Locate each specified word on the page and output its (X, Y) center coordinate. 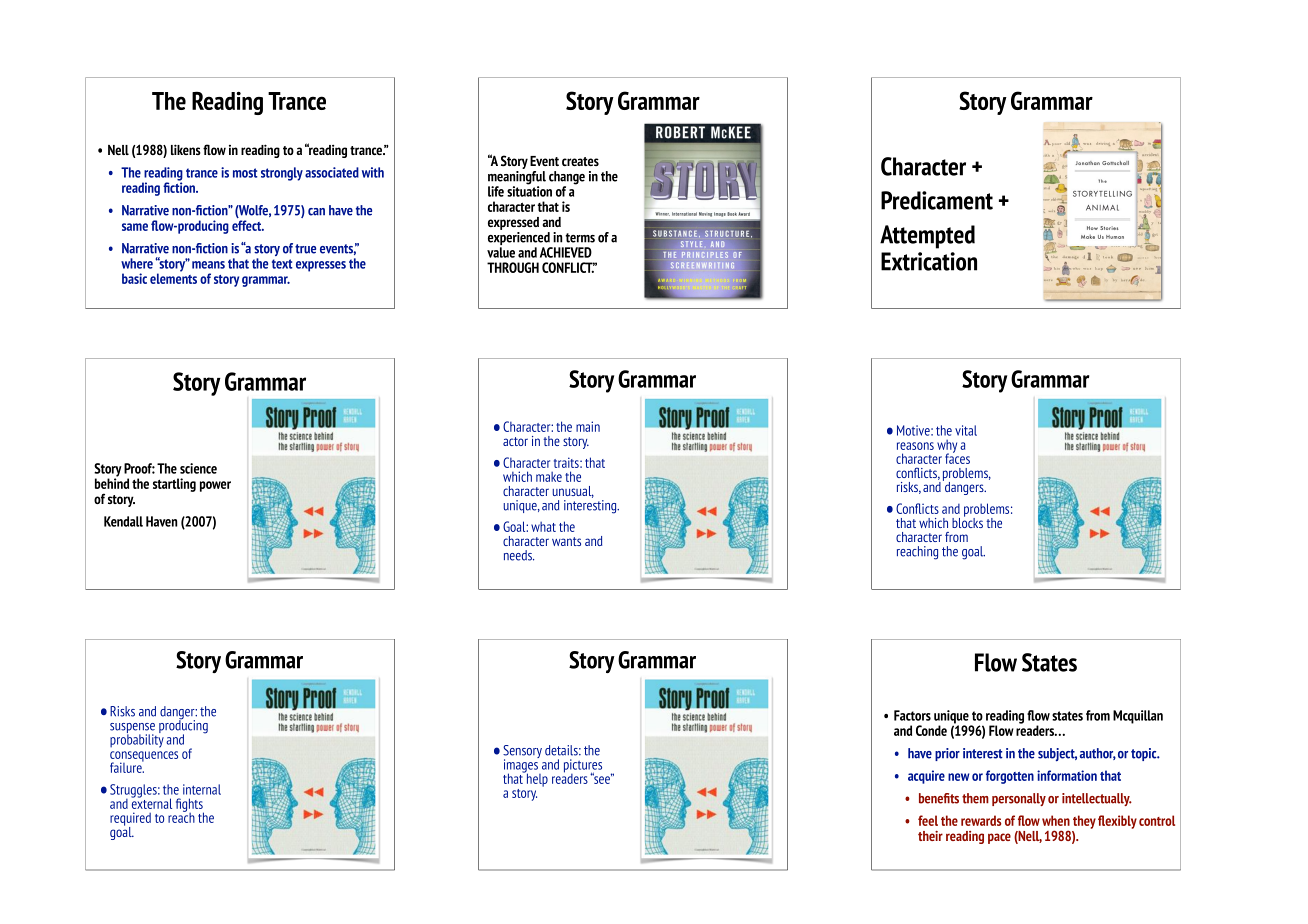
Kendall (123, 521)
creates (580, 161)
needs (519, 555)
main (588, 426)
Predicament (937, 200)
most (245, 173)
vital (966, 430)
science (198, 468)
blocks (967, 521)
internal (202, 789)
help (536, 779)
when (1056, 820)
